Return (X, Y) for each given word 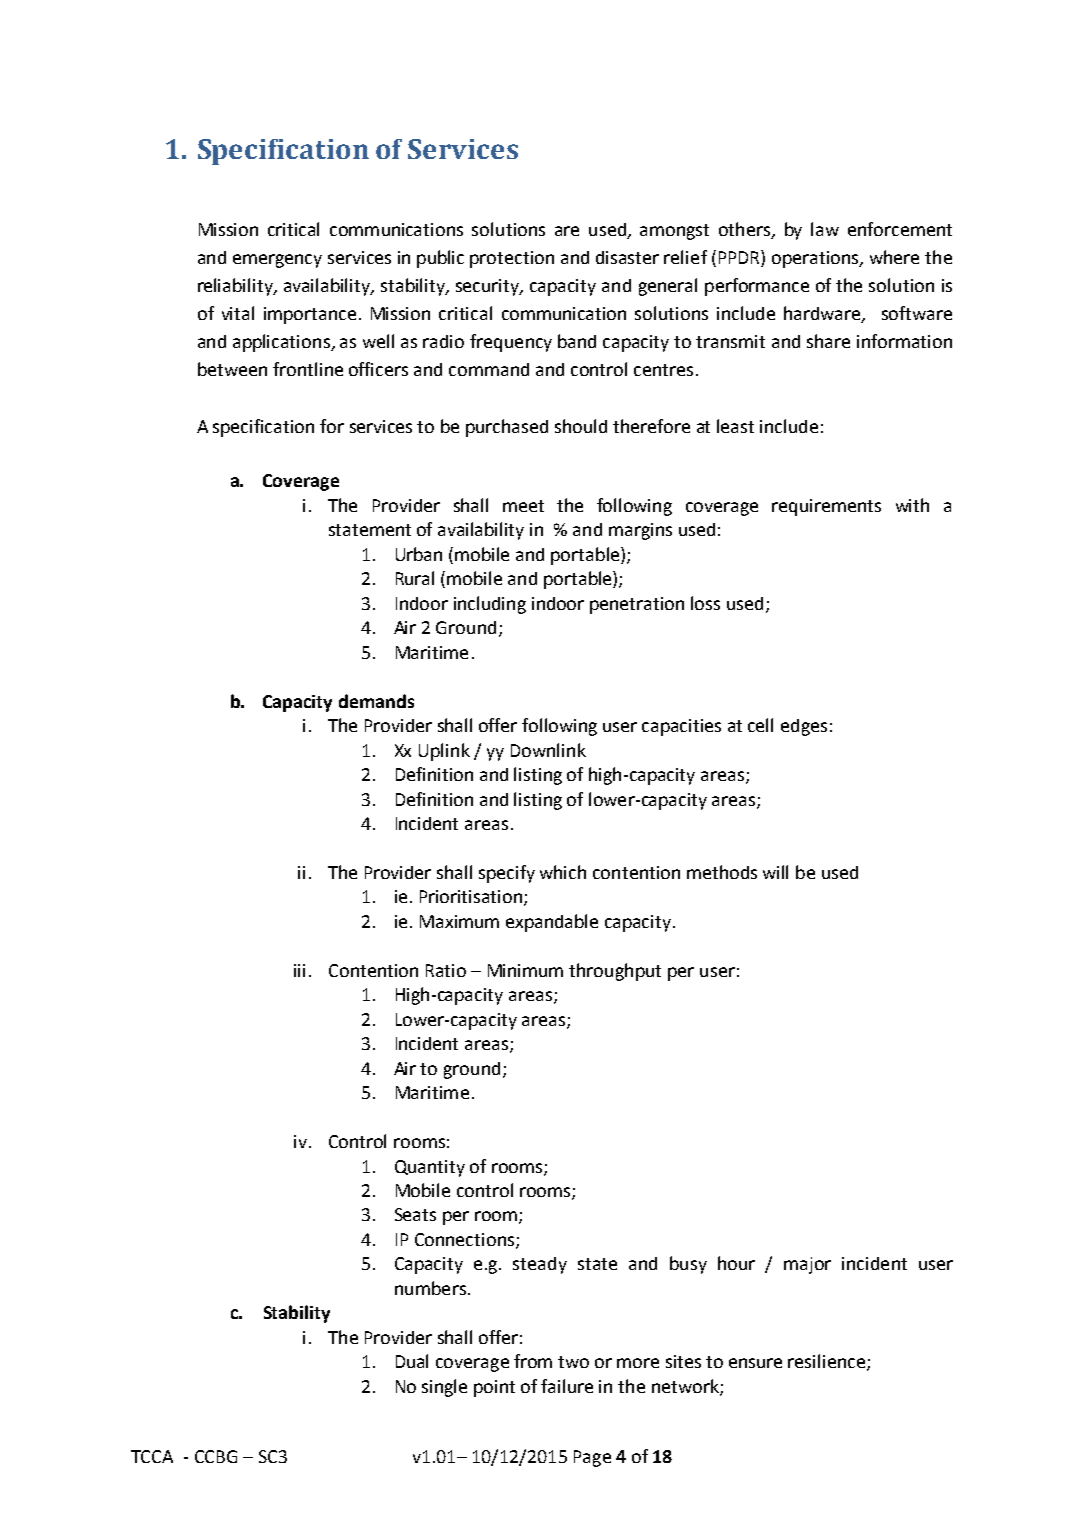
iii (299, 970)
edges (804, 727)
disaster (627, 257)
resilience (826, 1361)
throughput (615, 972)
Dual (412, 1361)
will (775, 872)
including (490, 605)
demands (376, 701)
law (825, 229)
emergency (277, 261)
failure (567, 1386)
